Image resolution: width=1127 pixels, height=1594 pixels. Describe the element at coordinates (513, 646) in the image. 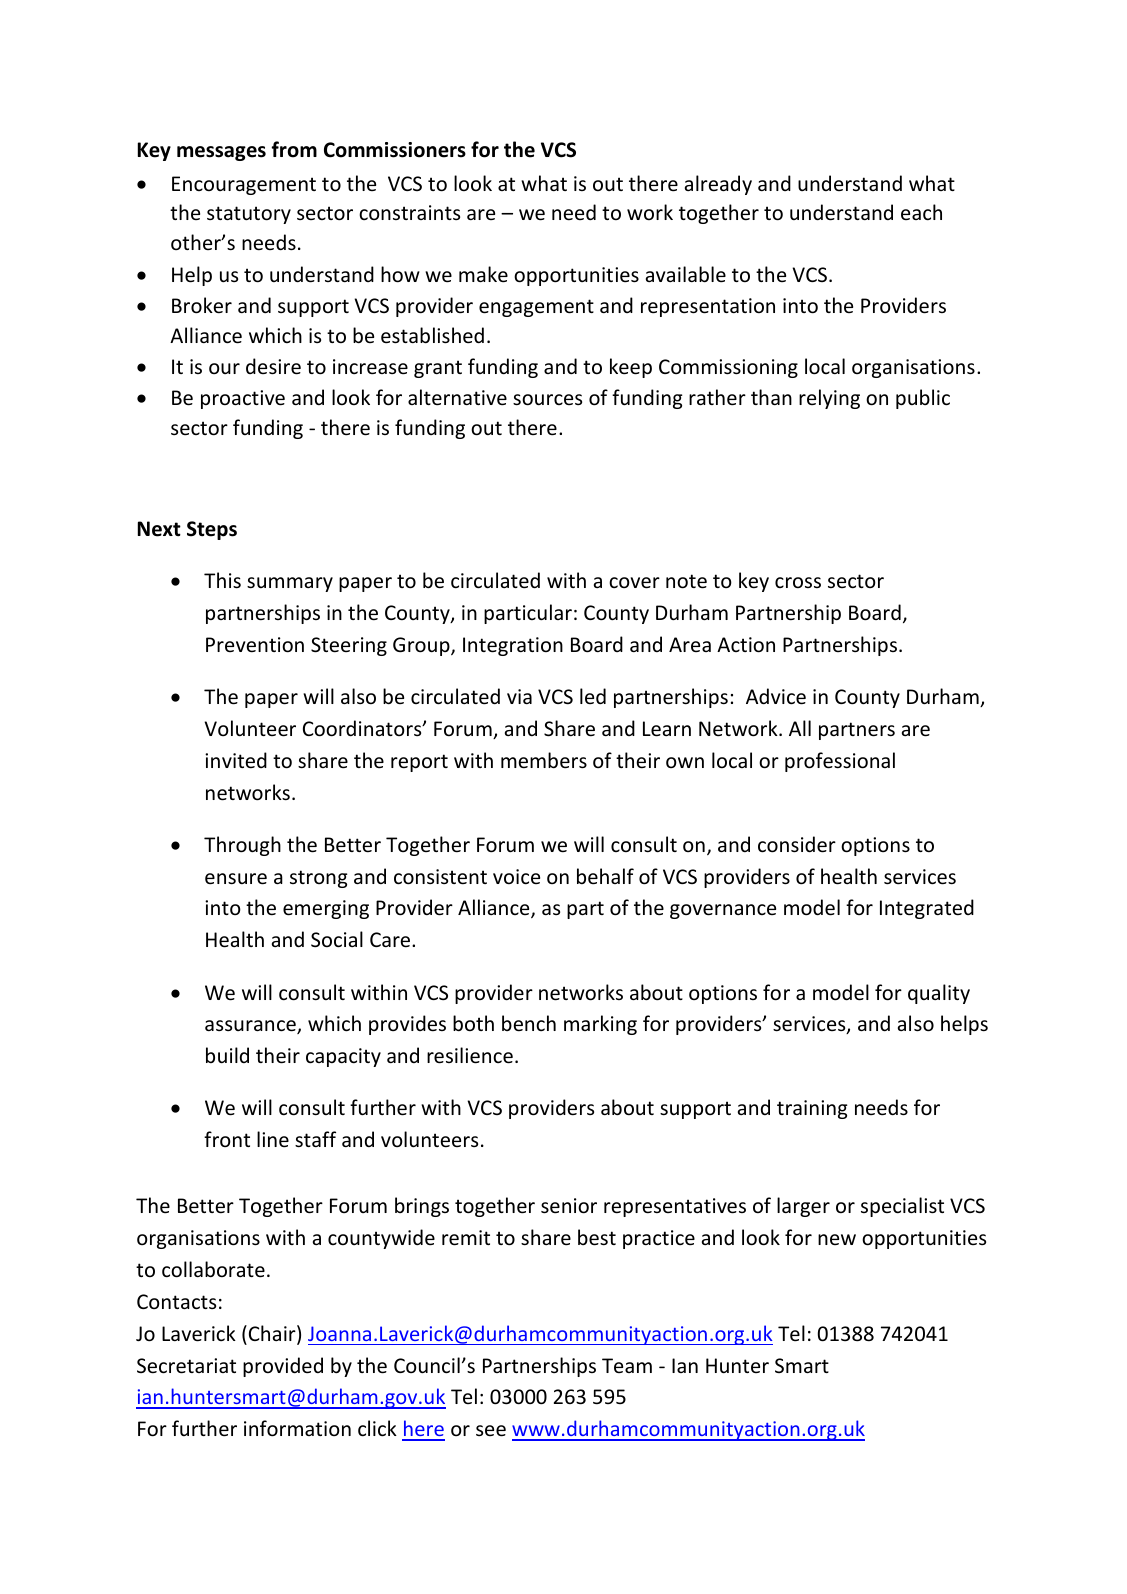

I see `Integration` at that location.
